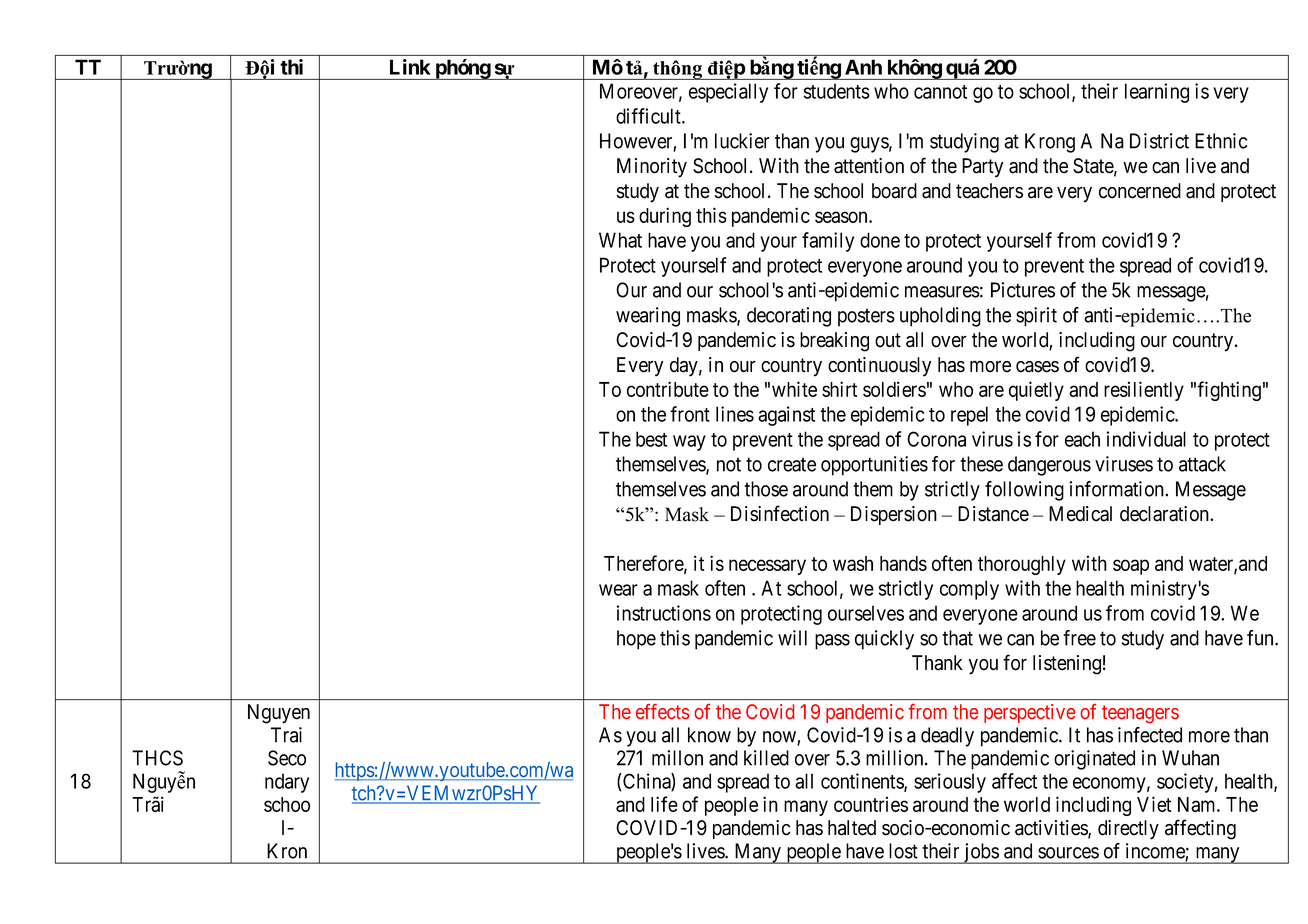 This page has width=1308, height=924. What do you see at coordinates (651, 439) in the page?
I see `best` at bounding box center [651, 439].
